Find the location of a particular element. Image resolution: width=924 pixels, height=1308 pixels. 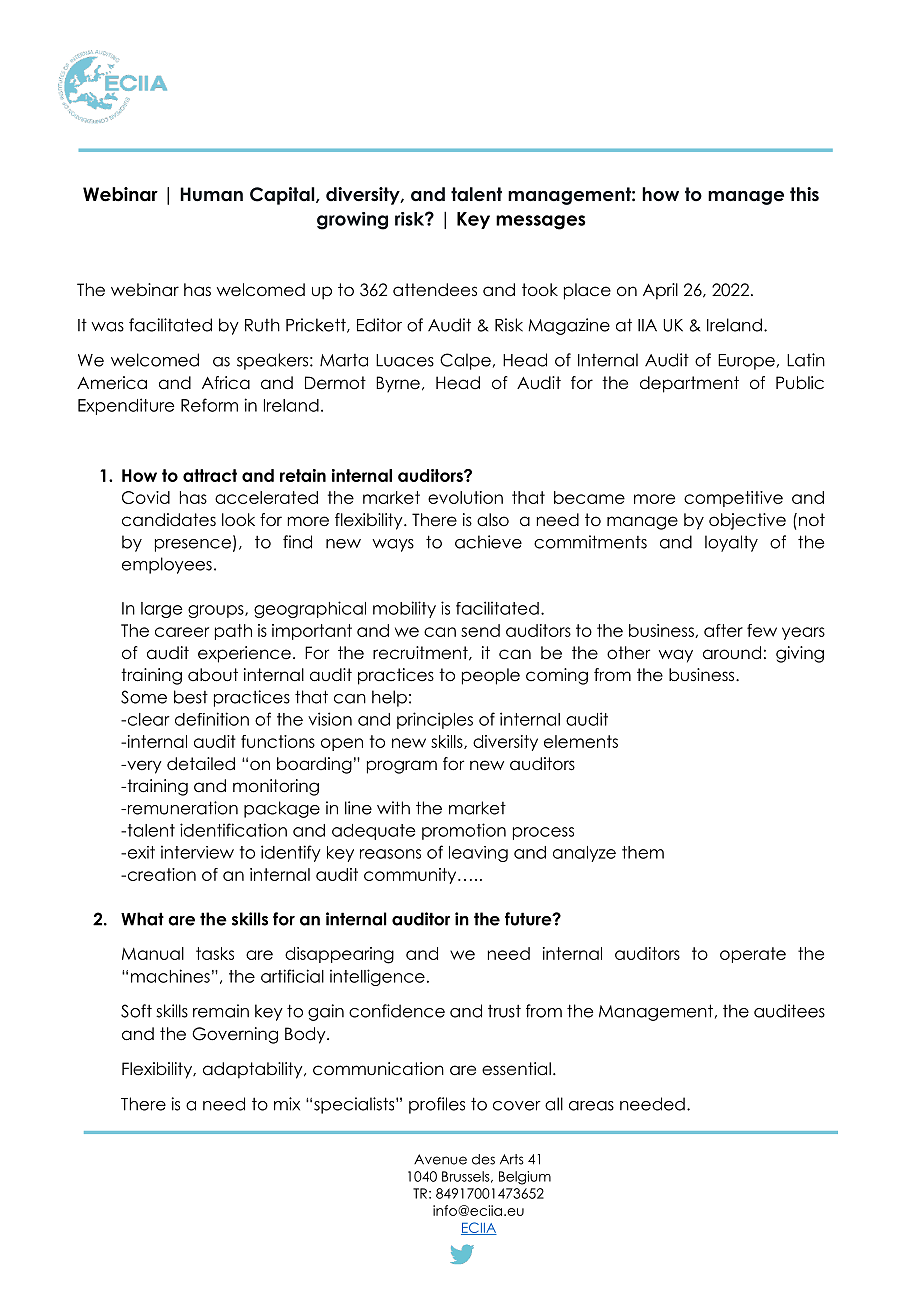

Human is located at coordinates (211, 194).
